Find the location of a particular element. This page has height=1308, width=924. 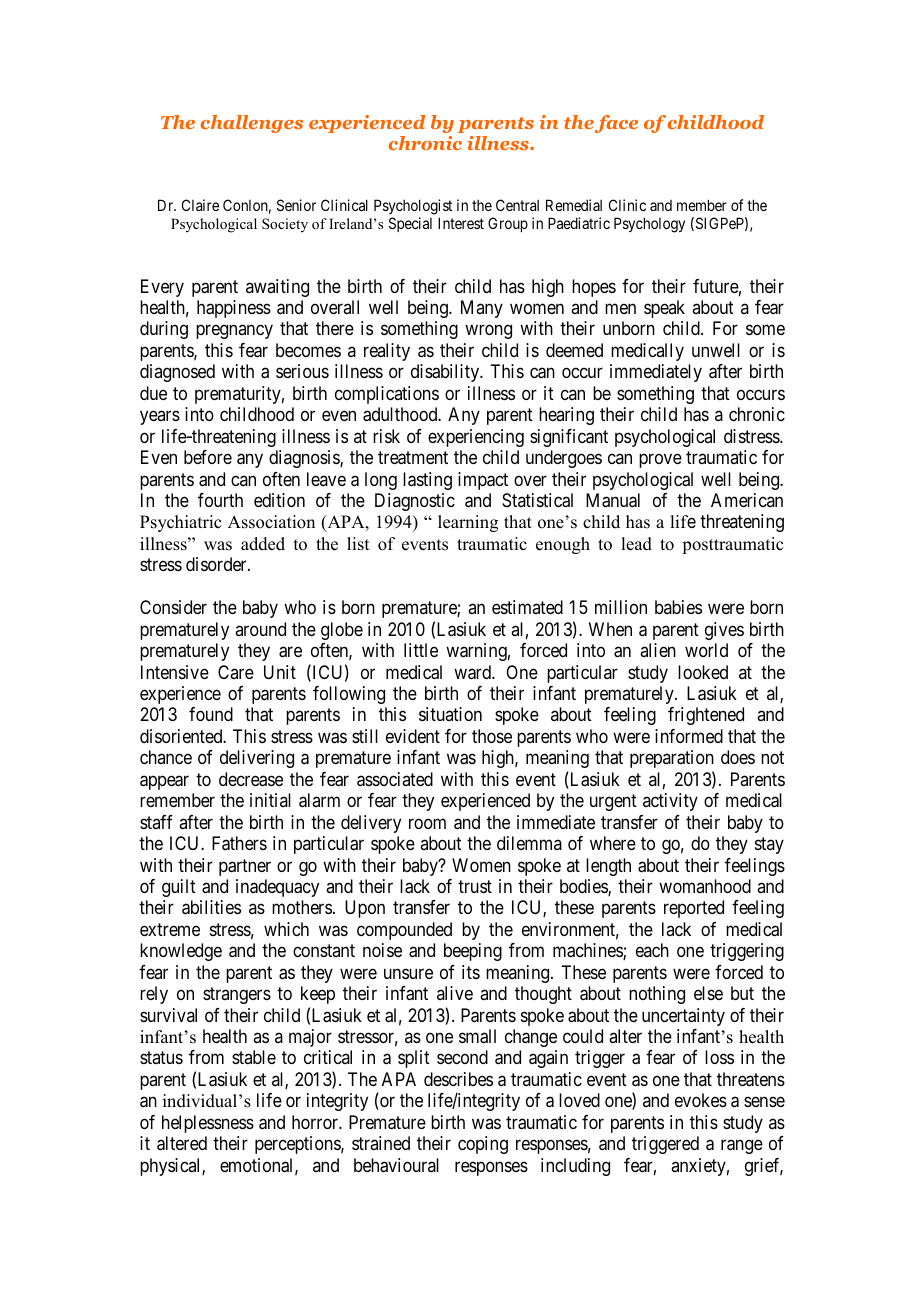

informed is located at coordinates (689, 736).
